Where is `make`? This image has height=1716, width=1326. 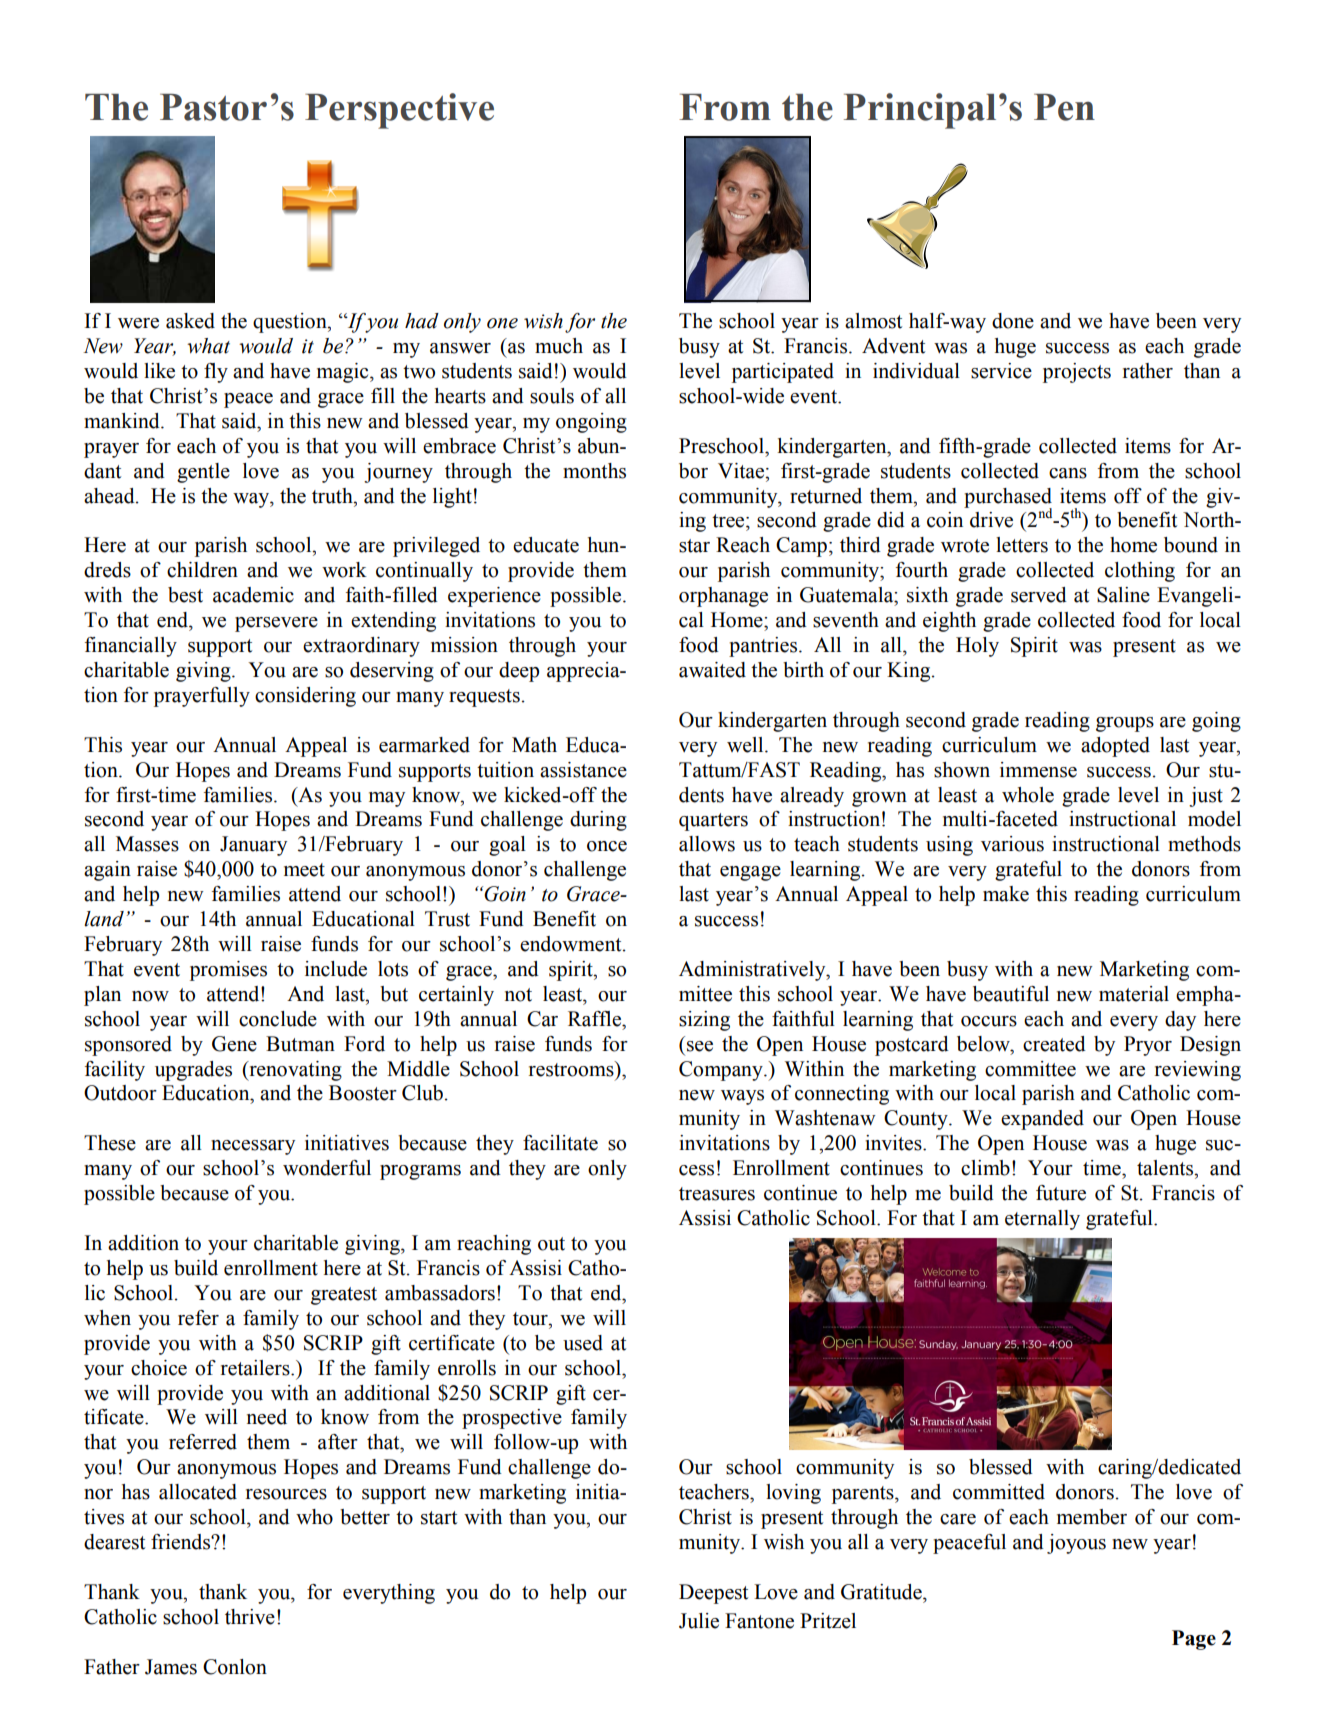
make is located at coordinates (1006, 894).
